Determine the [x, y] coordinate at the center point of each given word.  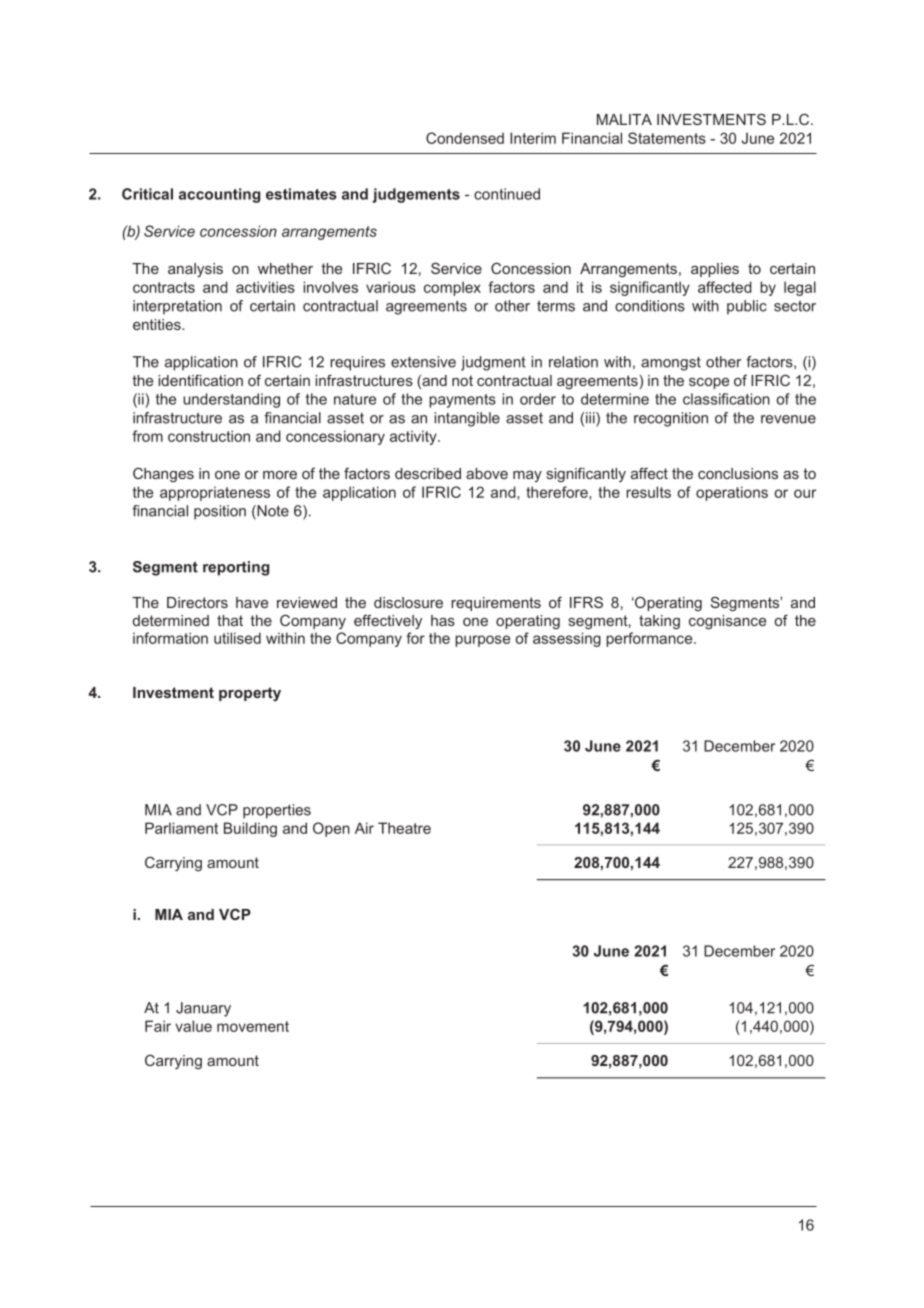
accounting [219, 195]
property [250, 694]
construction [209, 436]
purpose [482, 641]
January [203, 1009]
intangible [467, 419]
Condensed [465, 138]
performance [650, 639]
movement [253, 1026]
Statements [667, 138]
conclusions [738, 473]
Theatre [404, 828]
